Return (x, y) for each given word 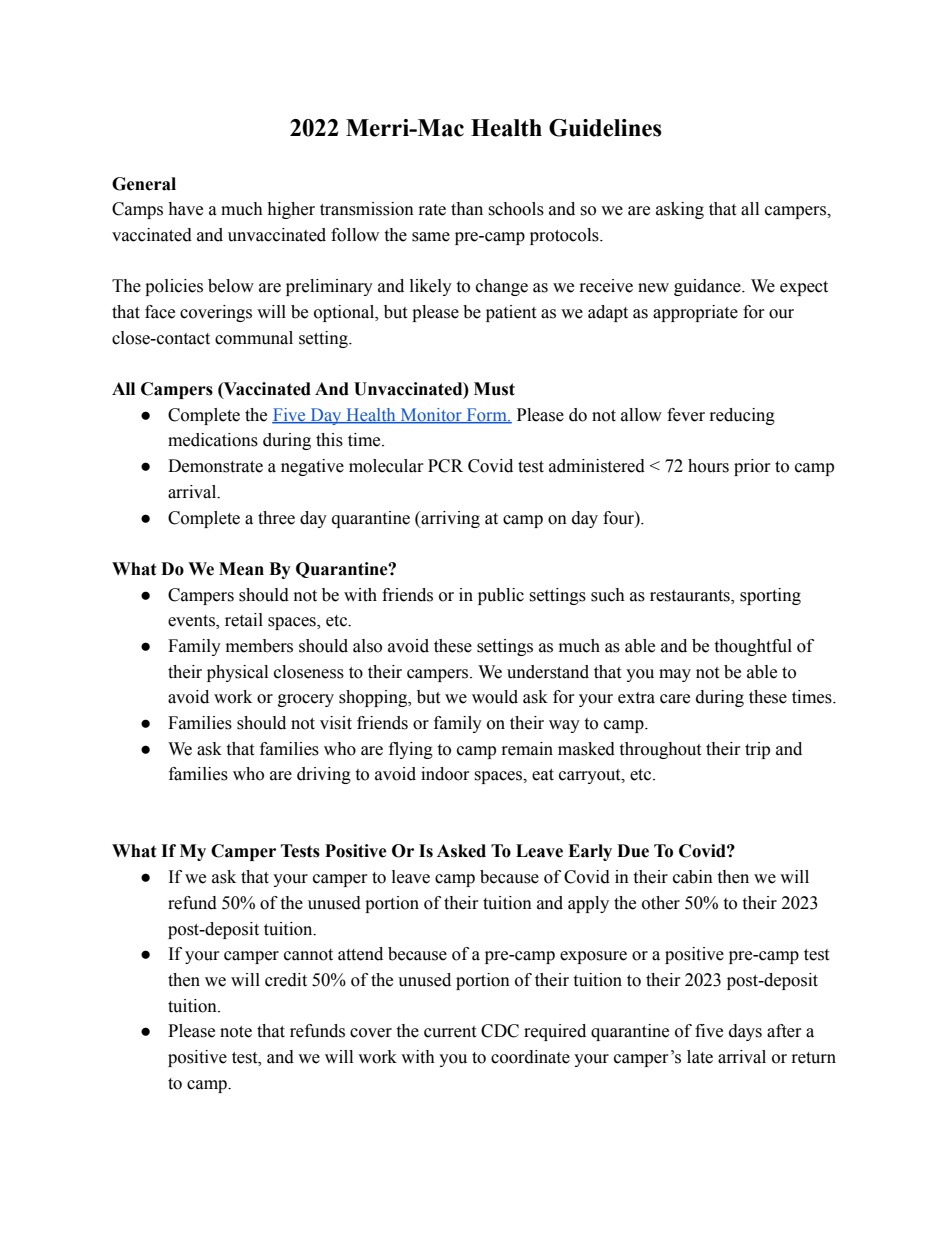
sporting (770, 596)
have (185, 209)
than (467, 209)
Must (494, 389)
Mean (241, 569)
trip (757, 750)
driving (324, 775)
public (501, 596)
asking (680, 210)
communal (254, 338)
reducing (742, 416)
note (236, 1032)
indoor (445, 774)
